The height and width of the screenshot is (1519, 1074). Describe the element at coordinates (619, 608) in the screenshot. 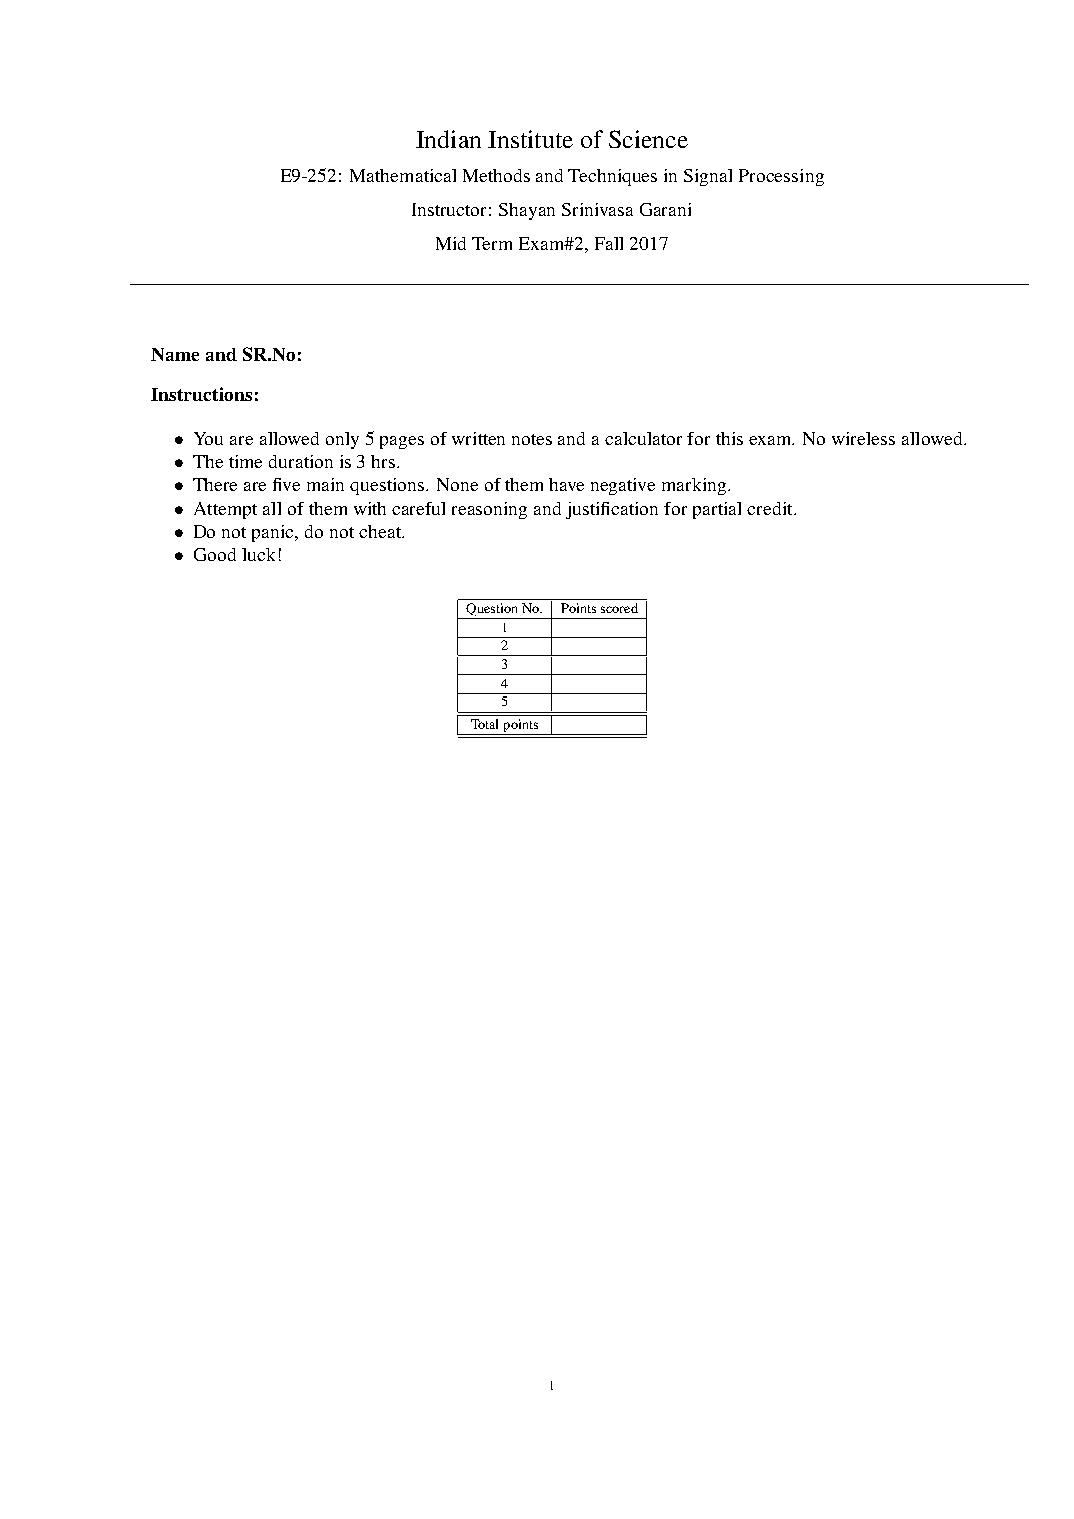

I see `scored` at that location.
